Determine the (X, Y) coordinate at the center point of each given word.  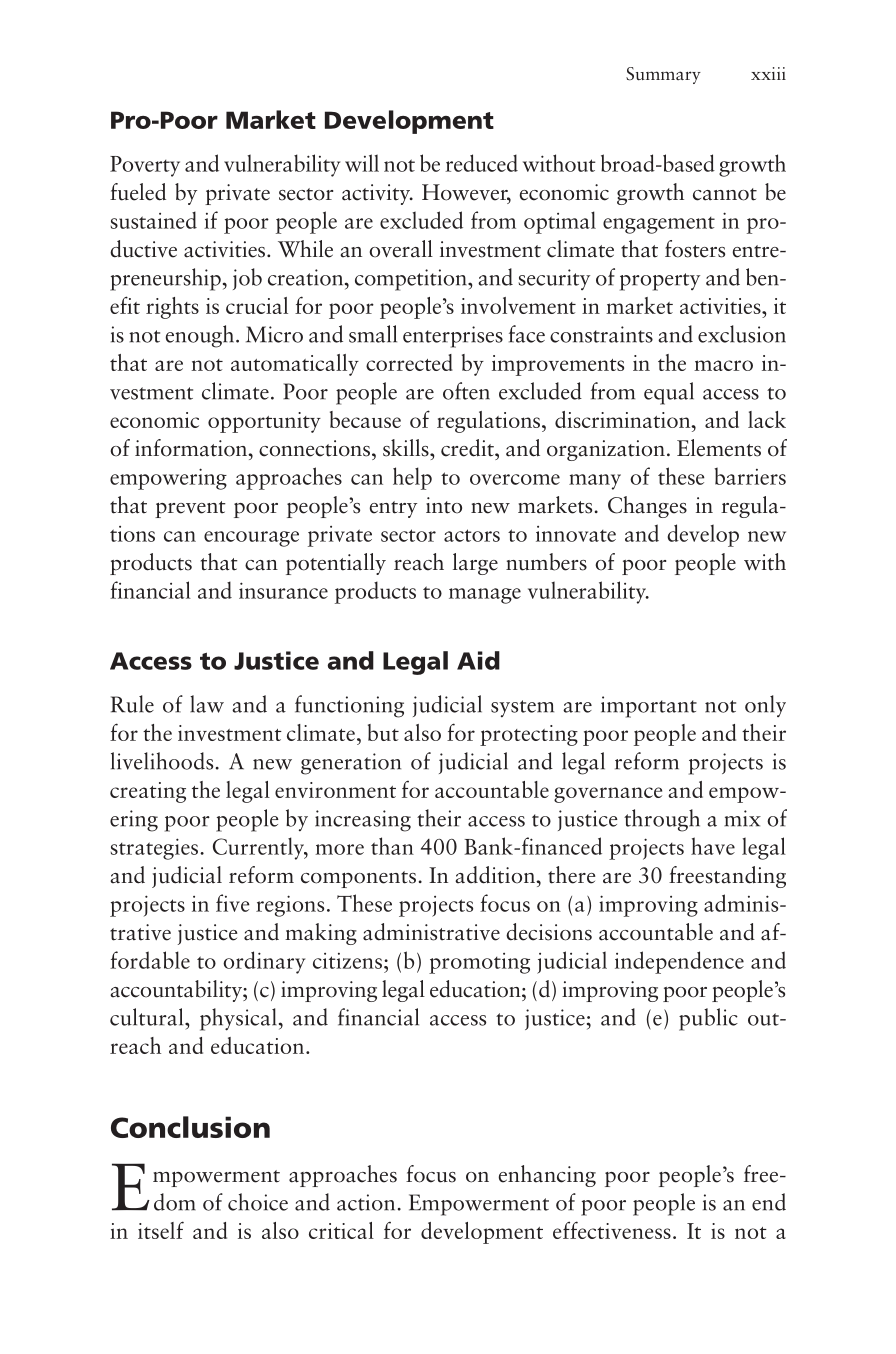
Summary (663, 75)
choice (258, 1202)
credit (468, 448)
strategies (156, 849)
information (192, 448)
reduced (481, 163)
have (713, 846)
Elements (719, 448)
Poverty (145, 166)
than (392, 846)
